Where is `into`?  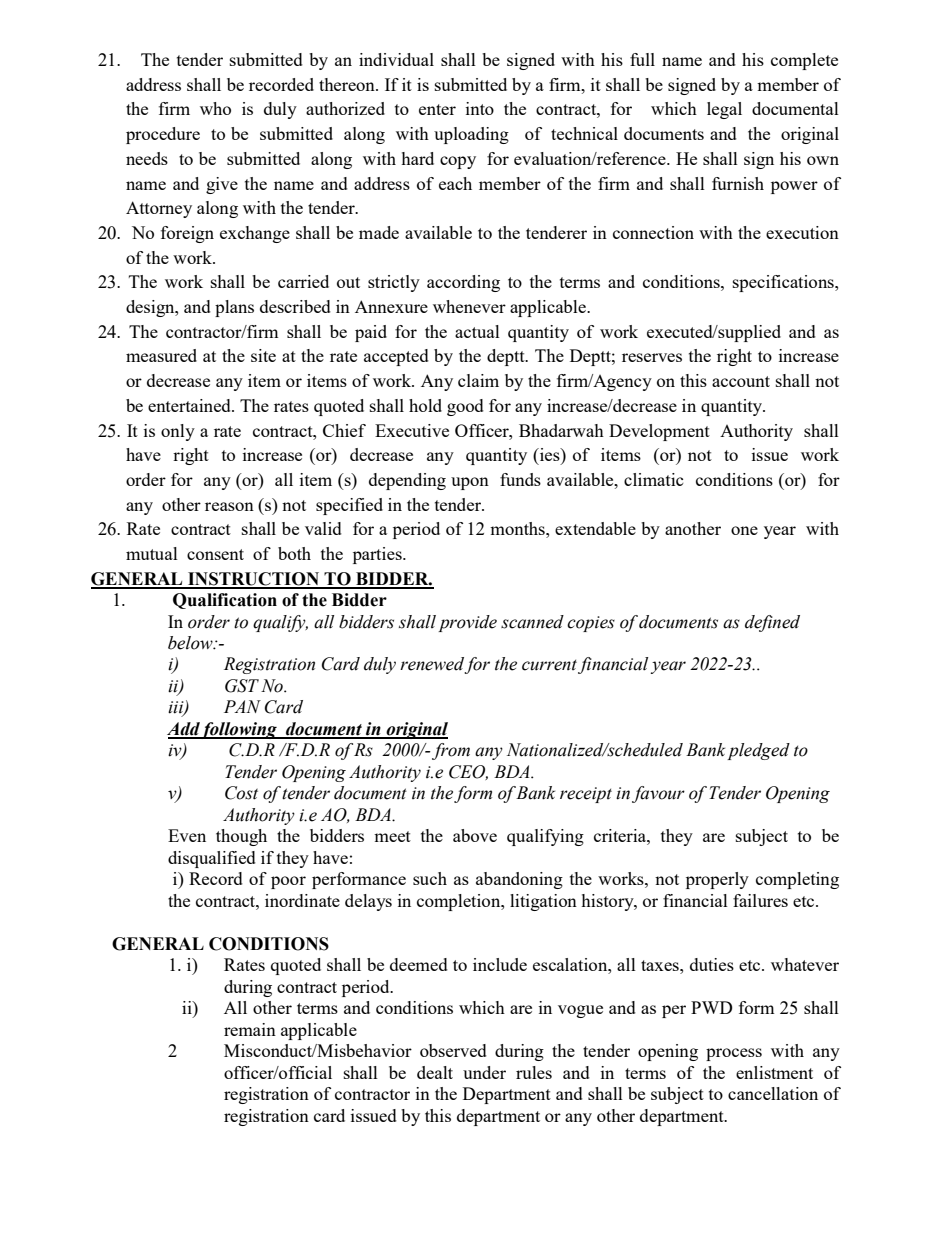
into is located at coordinates (480, 108).
